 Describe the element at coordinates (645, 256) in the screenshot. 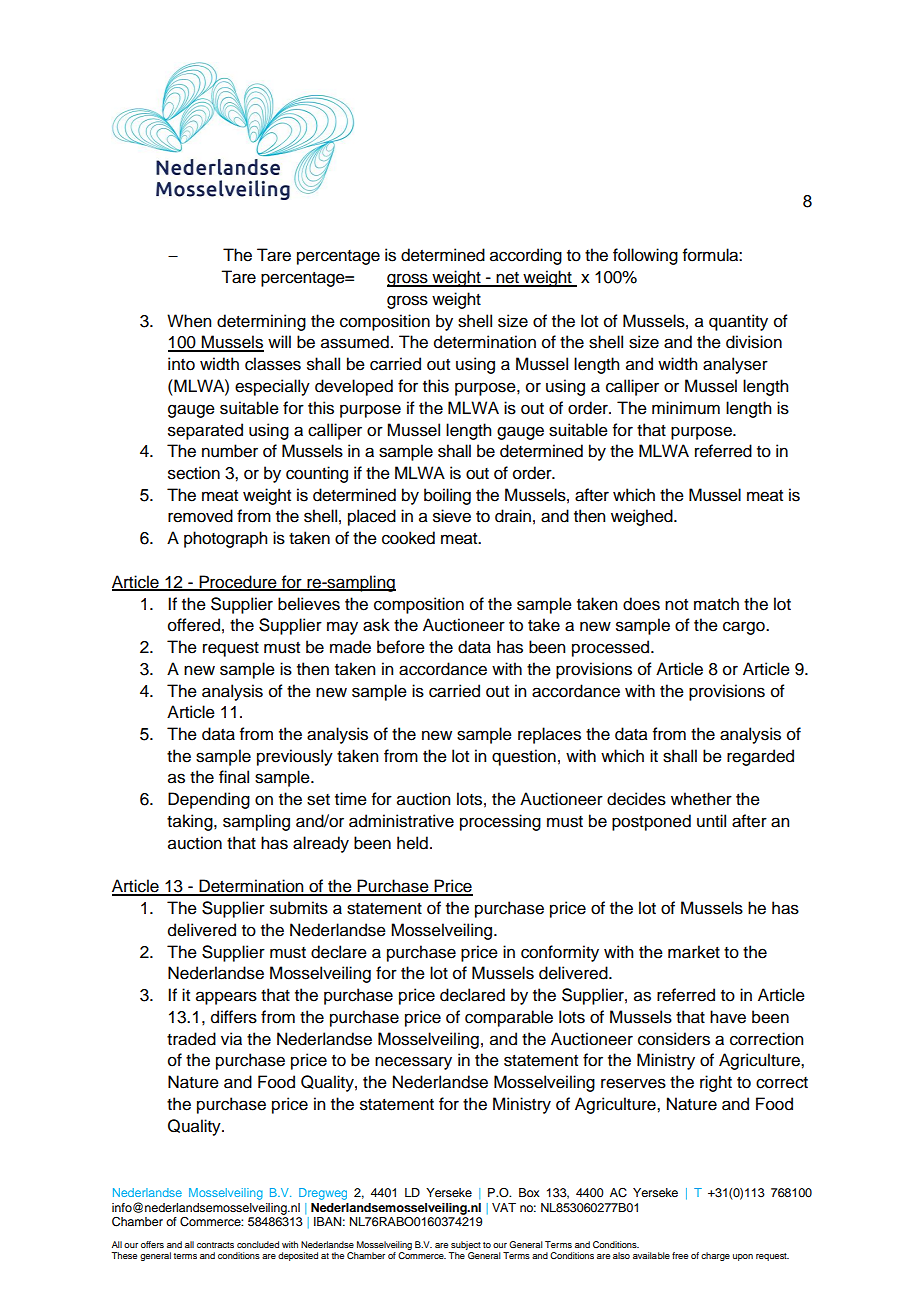

I see `following` at that location.
